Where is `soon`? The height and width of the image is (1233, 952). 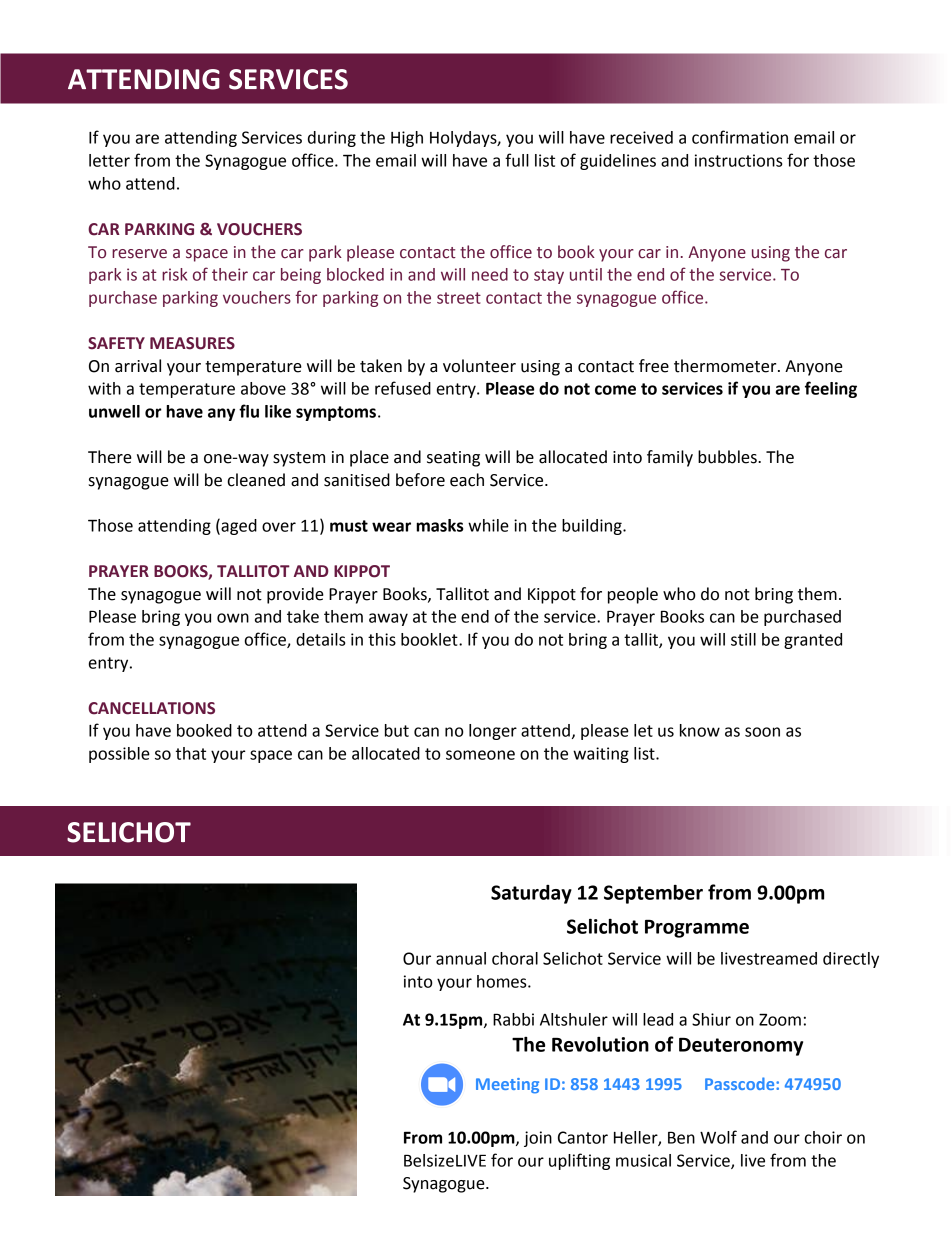
soon is located at coordinates (762, 732).
